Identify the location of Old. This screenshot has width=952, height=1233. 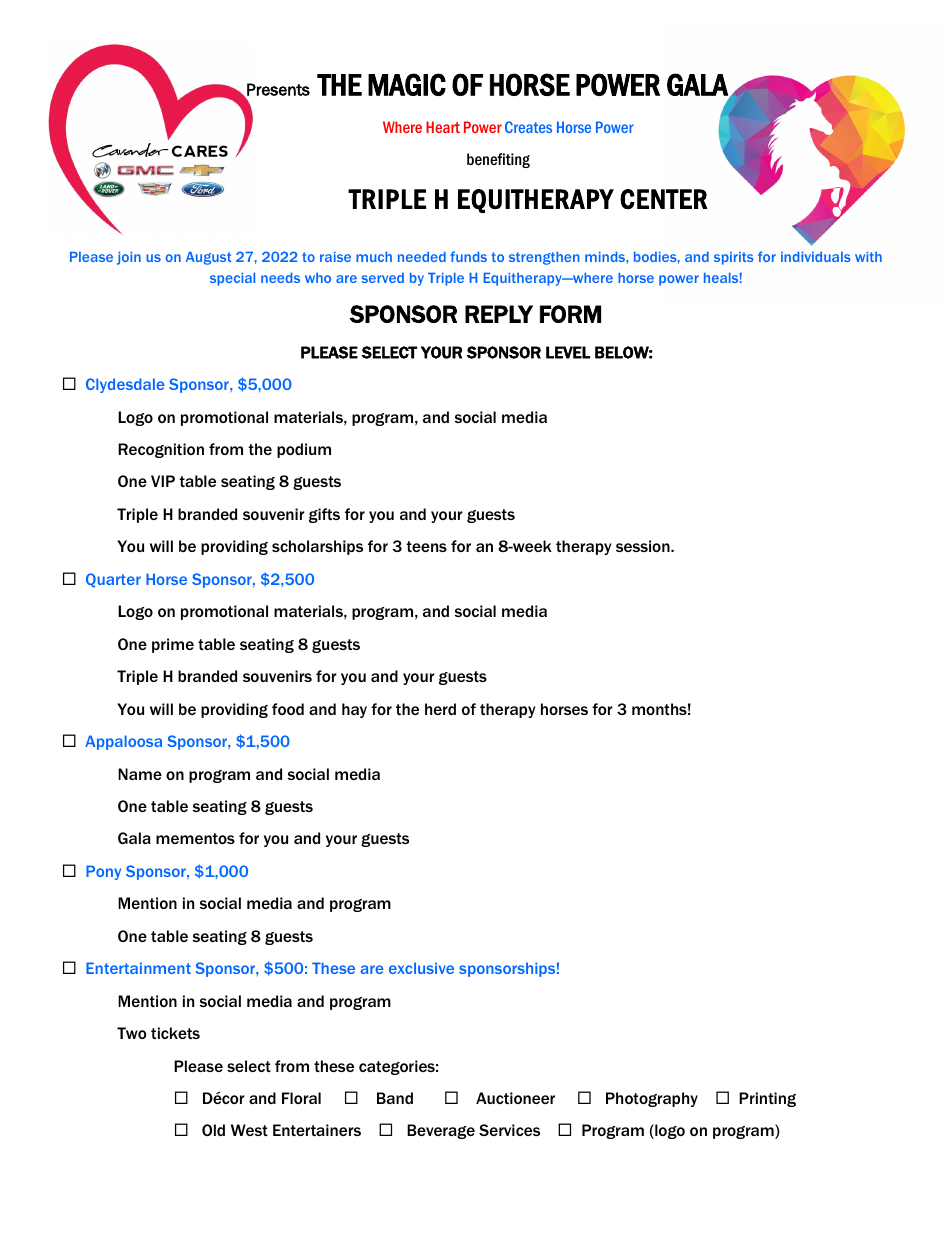
(213, 1130).
